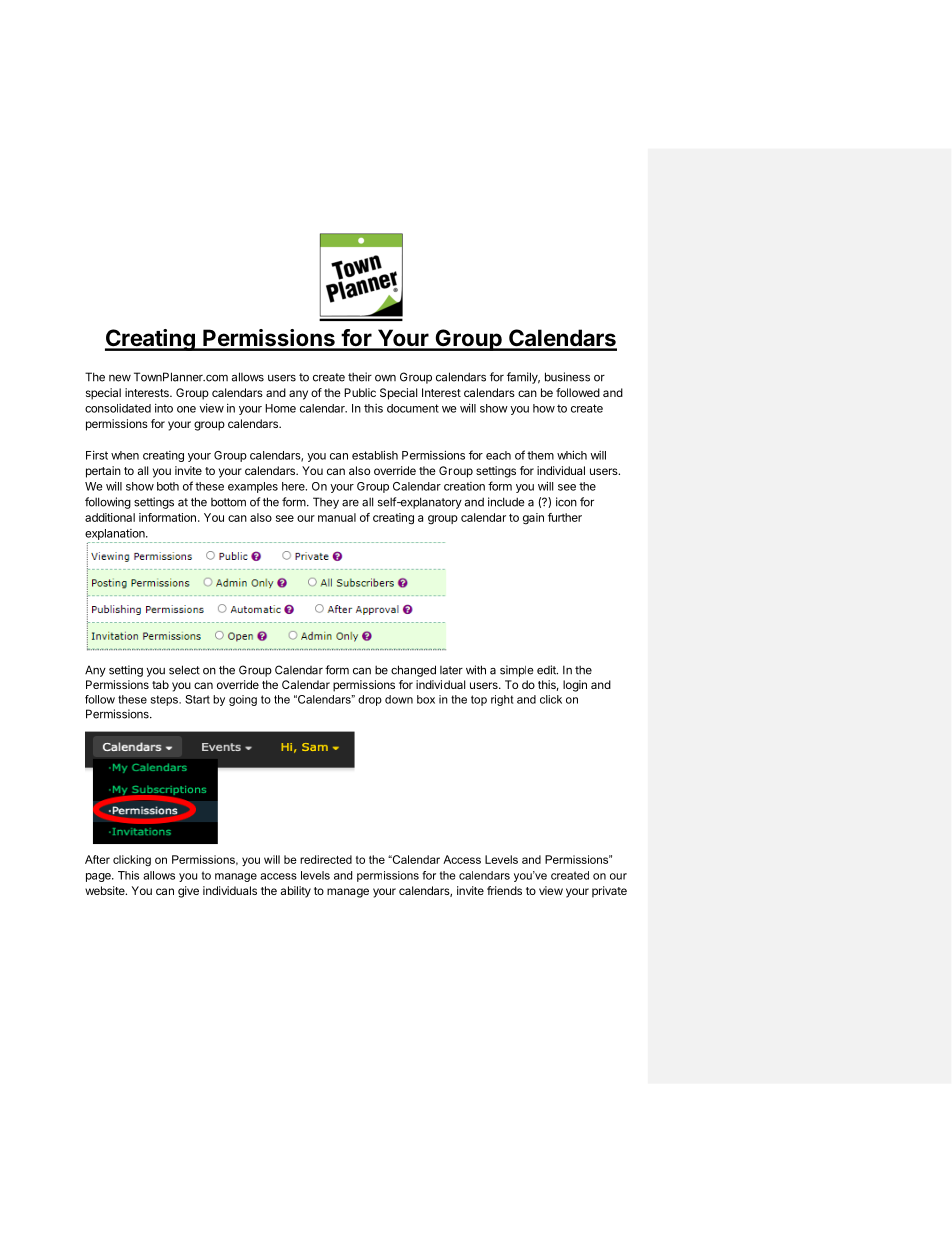 This document has height=1233, width=952. Describe the element at coordinates (164, 408) in the document. I see `into` at that location.
